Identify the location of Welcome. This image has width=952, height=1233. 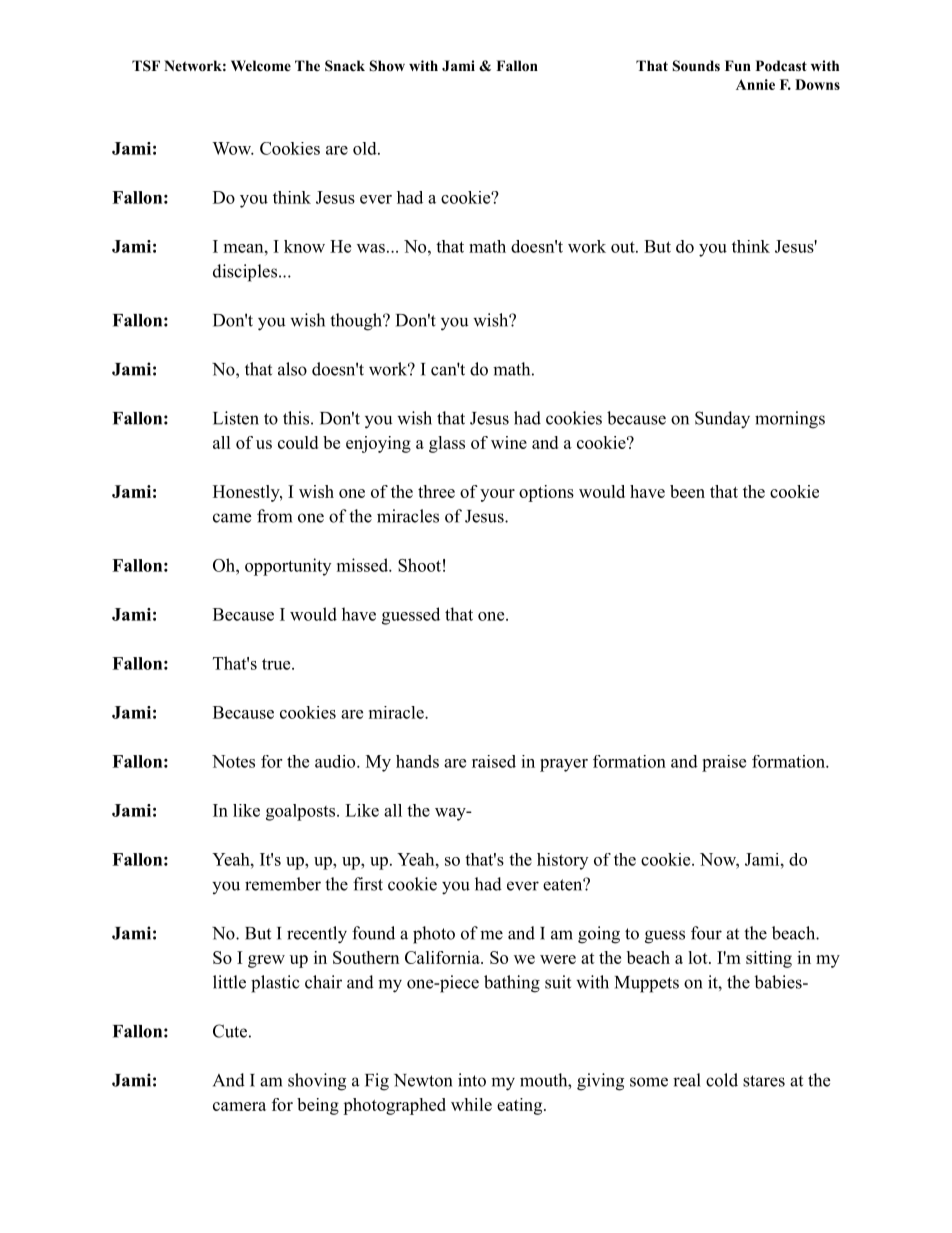
(261, 65).
